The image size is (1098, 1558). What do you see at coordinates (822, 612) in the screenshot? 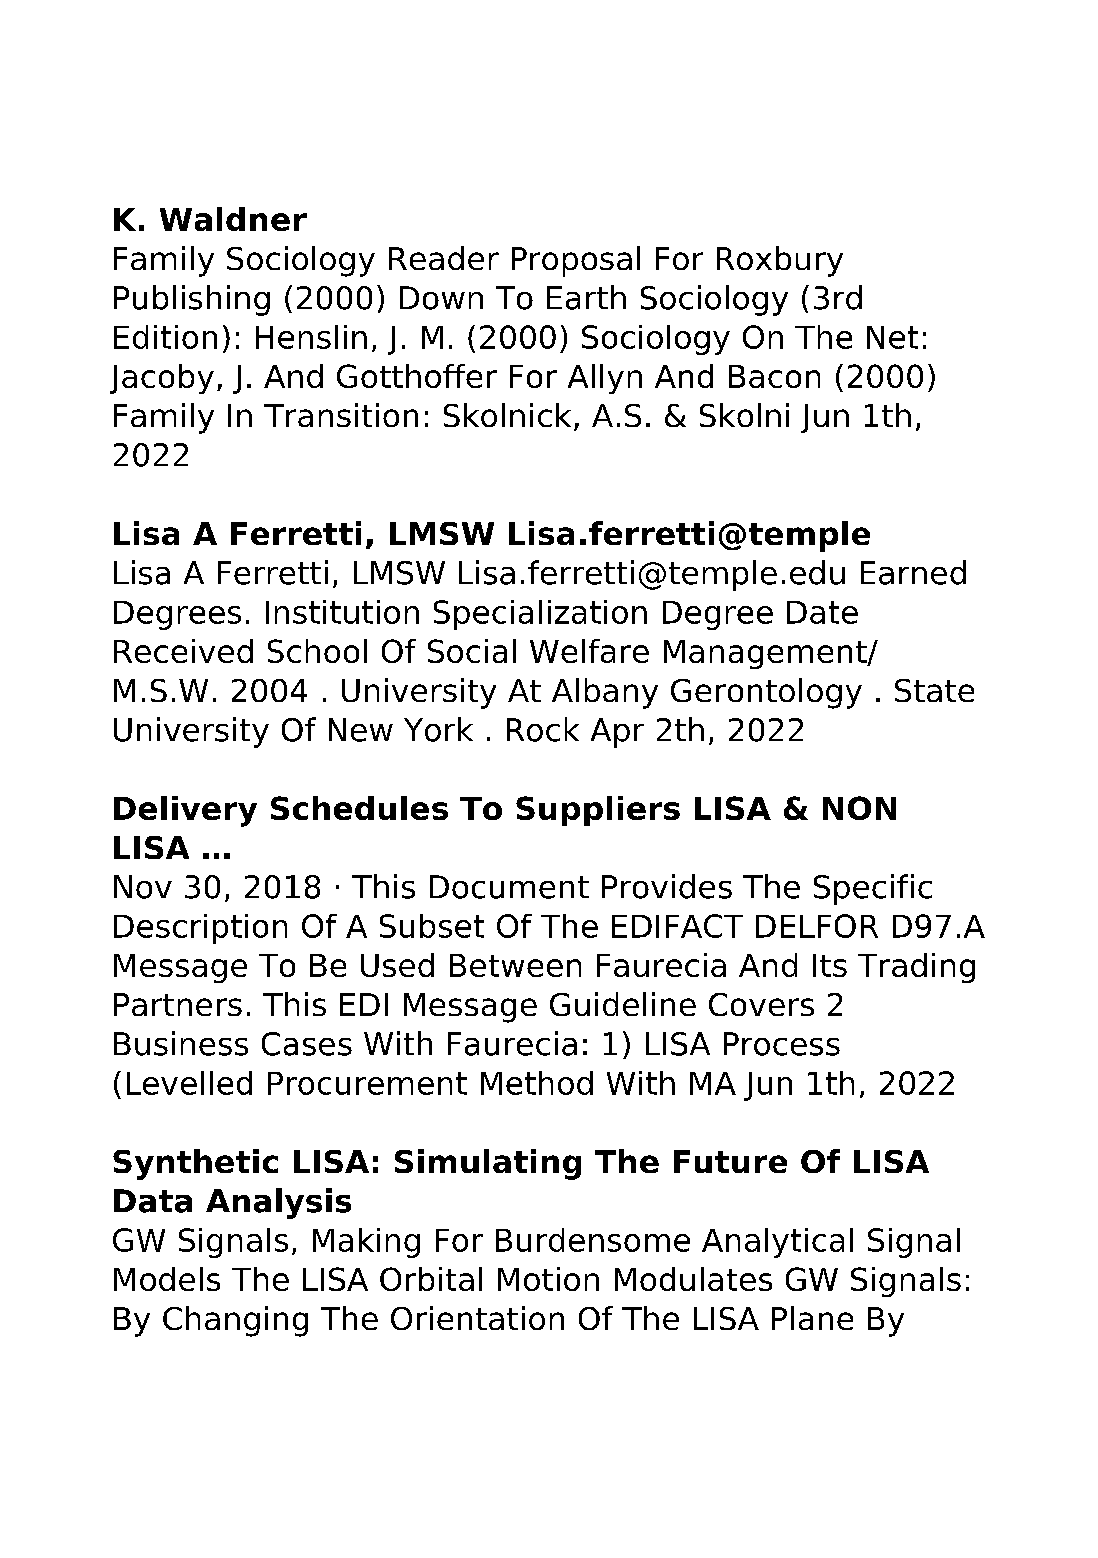
I see `Date` at bounding box center [822, 612].
